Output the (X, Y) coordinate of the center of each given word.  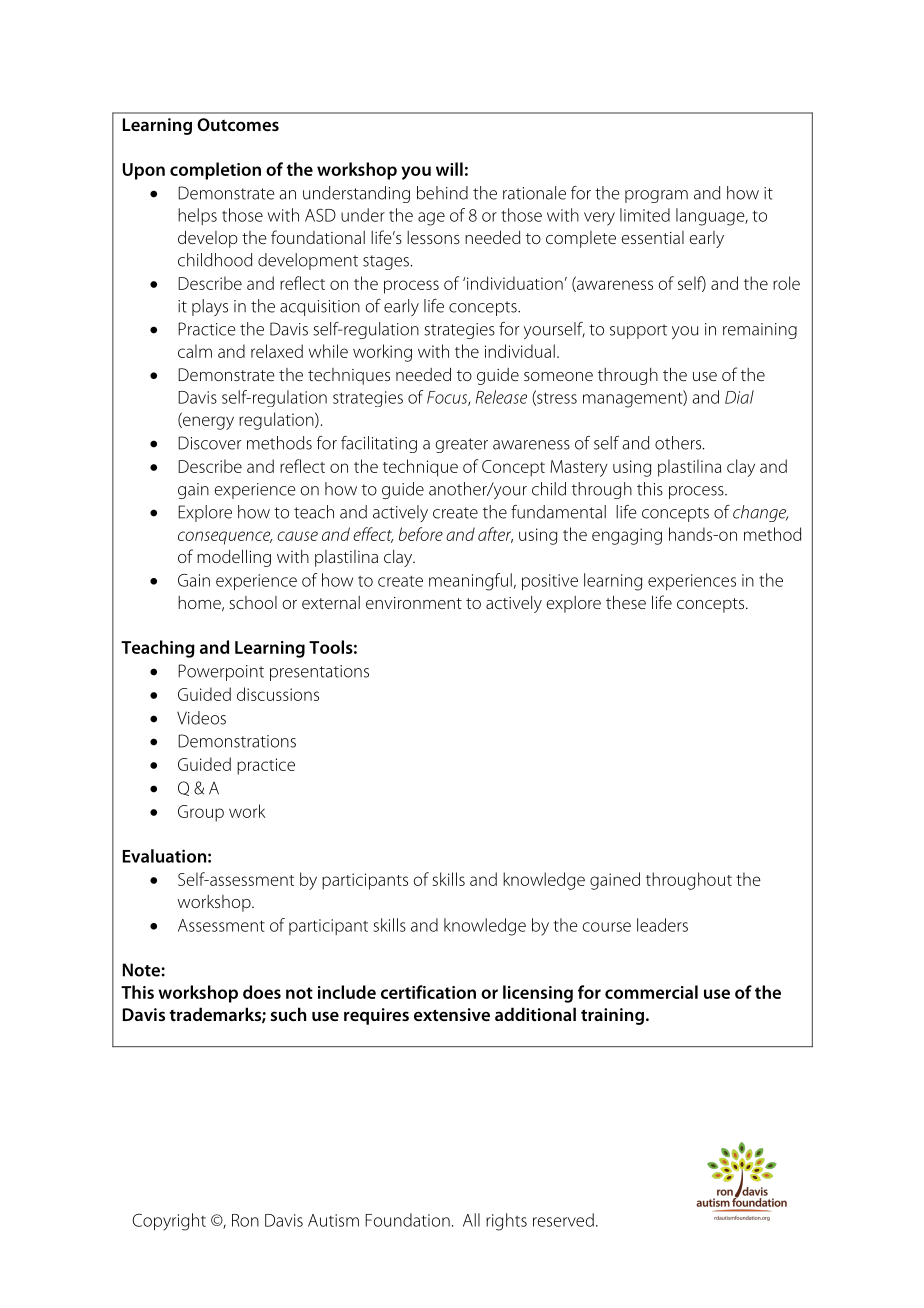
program (656, 196)
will (449, 169)
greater (462, 445)
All (471, 1220)
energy (207, 423)
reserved (563, 1220)
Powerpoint (221, 672)
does (262, 992)
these (626, 602)
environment (414, 603)
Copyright (169, 1222)
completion (215, 171)
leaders (662, 925)
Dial (739, 397)
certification (428, 992)
